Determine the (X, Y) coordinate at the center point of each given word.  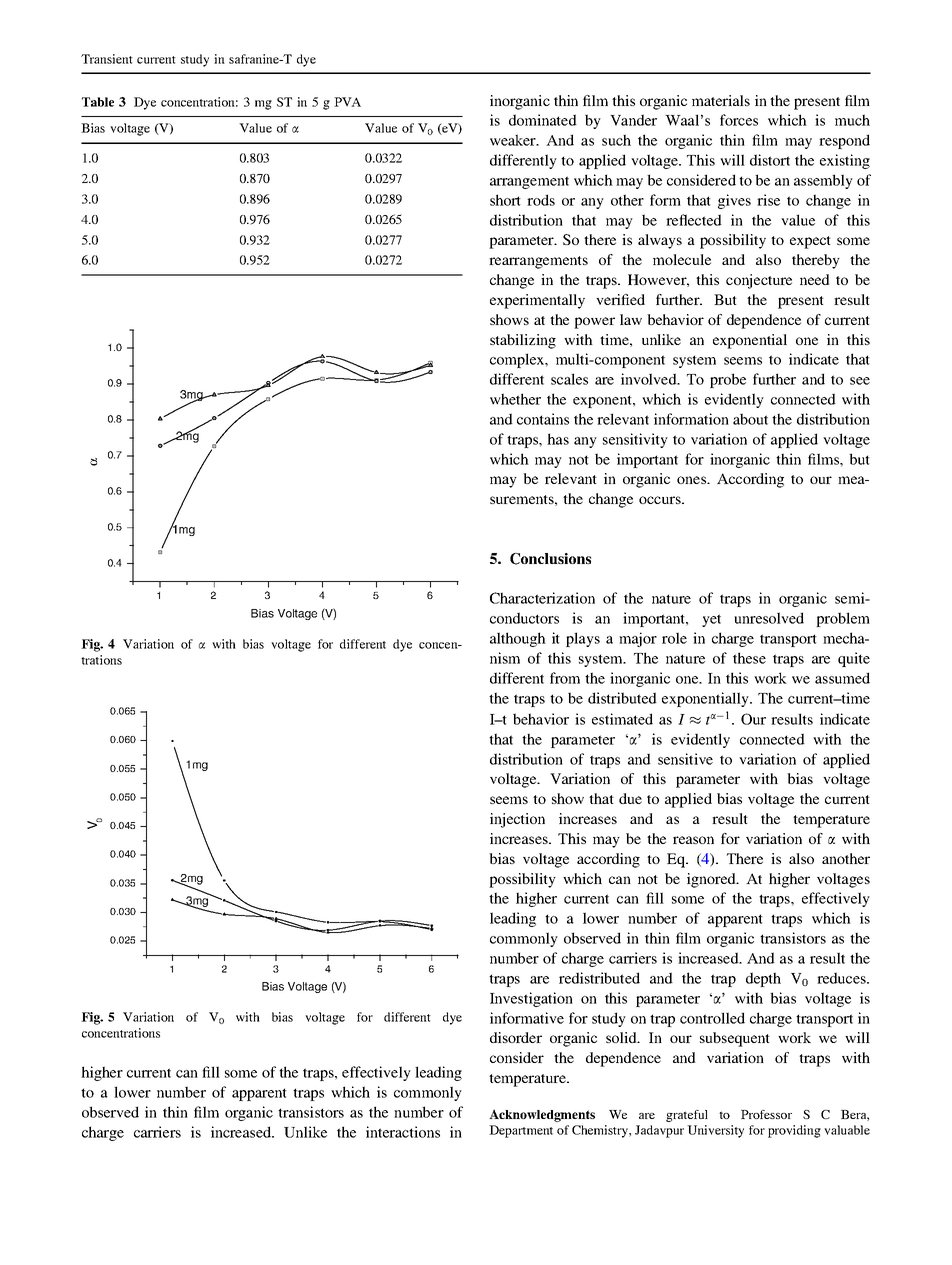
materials (721, 100)
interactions (403, 1132)
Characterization (542, 598)
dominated (543, 120)
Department (521, 1131)
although (518, 639)
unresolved (769, 618)
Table (98, 102)
